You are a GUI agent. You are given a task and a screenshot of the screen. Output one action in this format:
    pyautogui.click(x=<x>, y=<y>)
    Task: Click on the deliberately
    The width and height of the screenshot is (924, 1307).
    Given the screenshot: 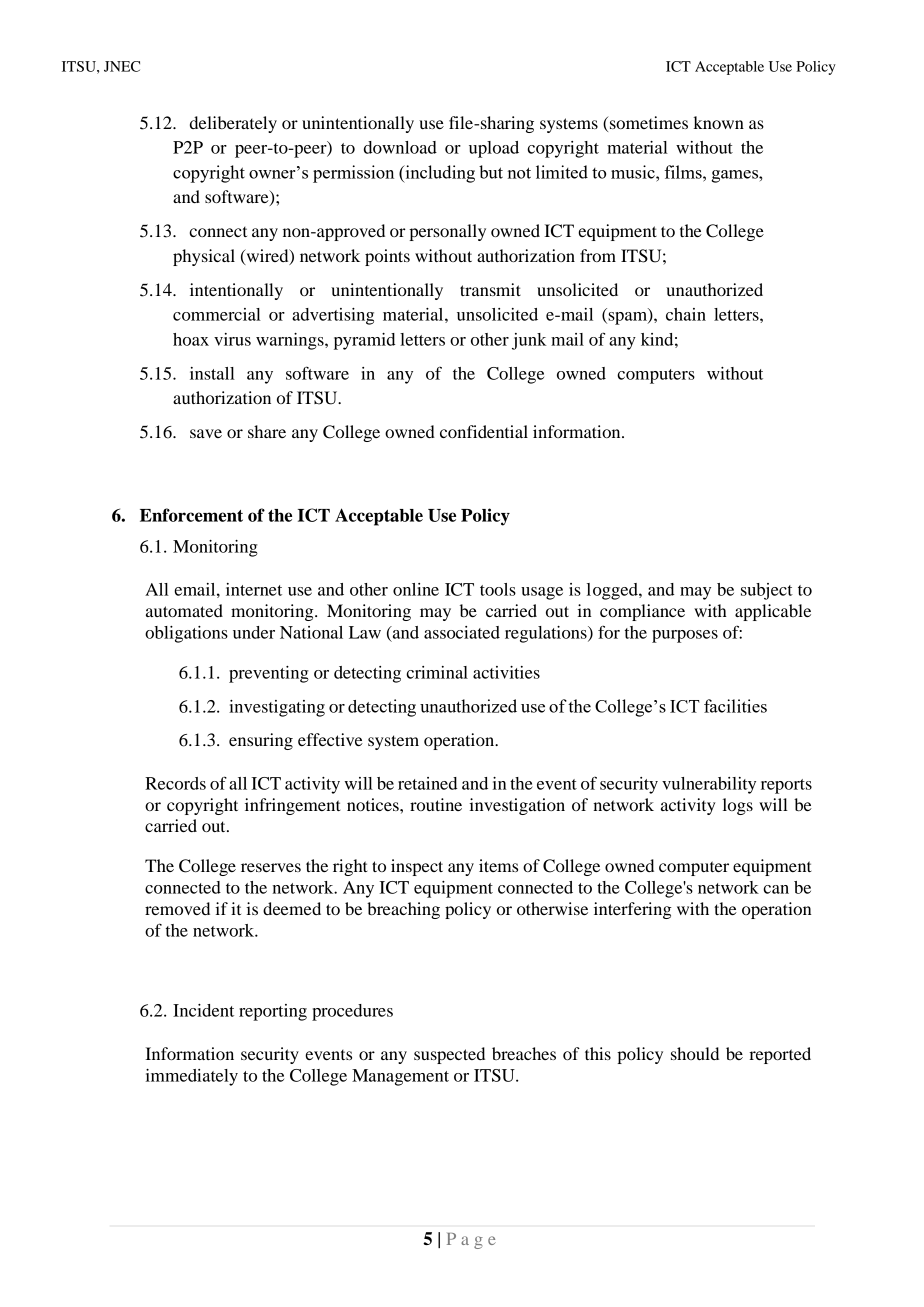 What is the action you would take?
    pyautogui.click(x=233, y=124)
